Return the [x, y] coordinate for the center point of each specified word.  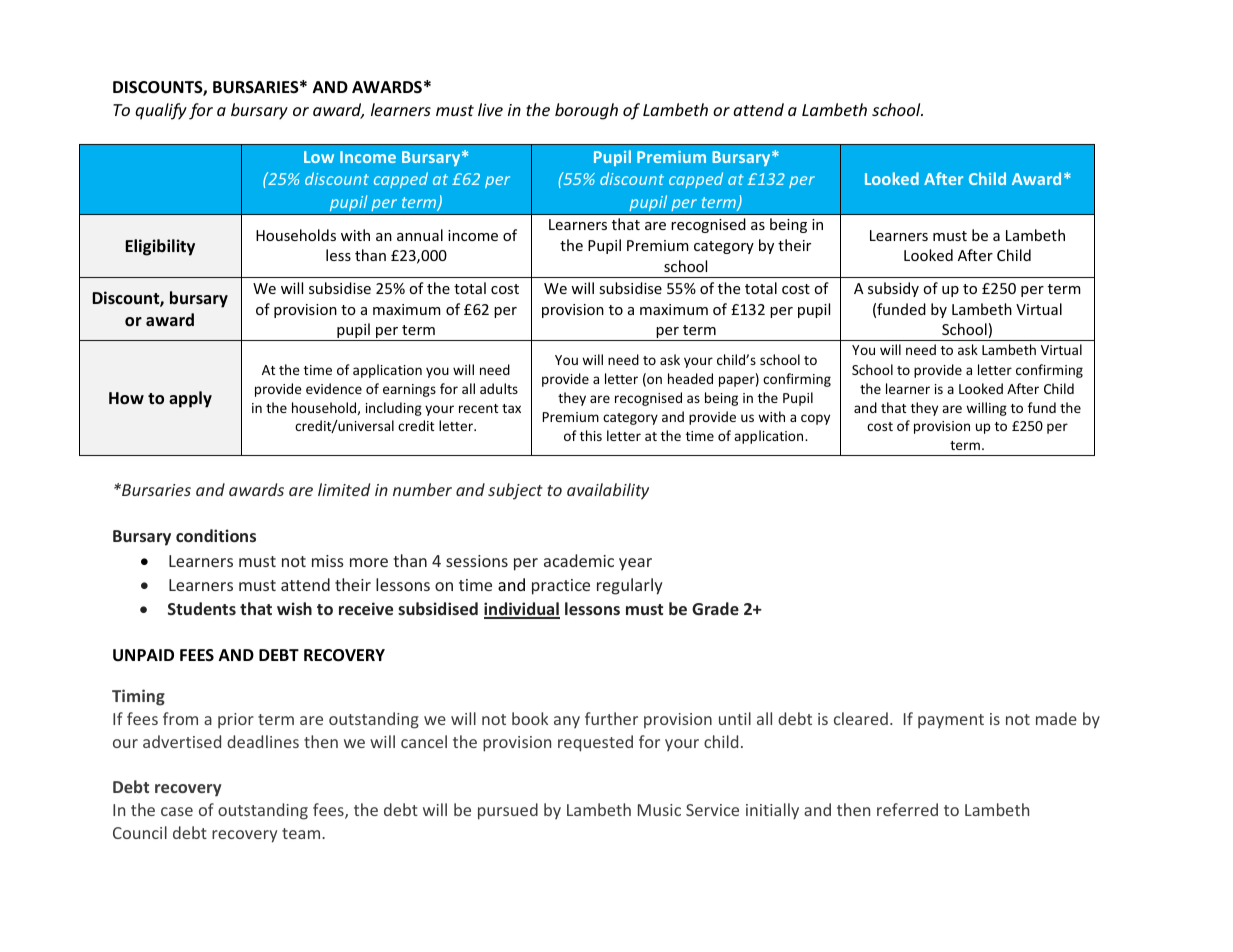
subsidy [893, 289]
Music [659, 810]
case [177, 811]
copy [815, 419]
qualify [161, 111]
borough [586, 111]
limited [344, 489]
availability [608, 491]
